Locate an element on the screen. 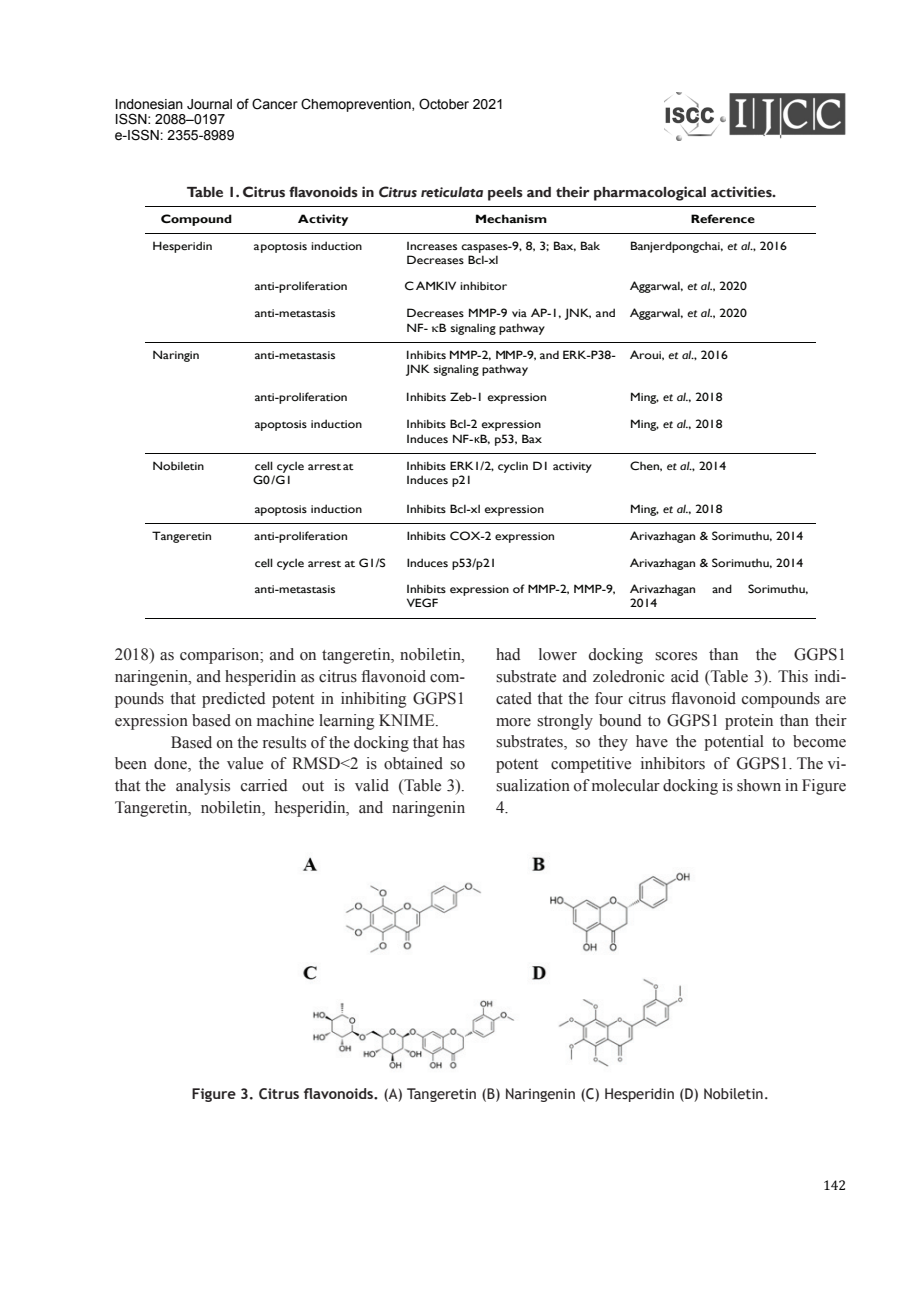 The height and width of the screenshot is (1308, 924). Reference is located at coordinates (723, 218).
